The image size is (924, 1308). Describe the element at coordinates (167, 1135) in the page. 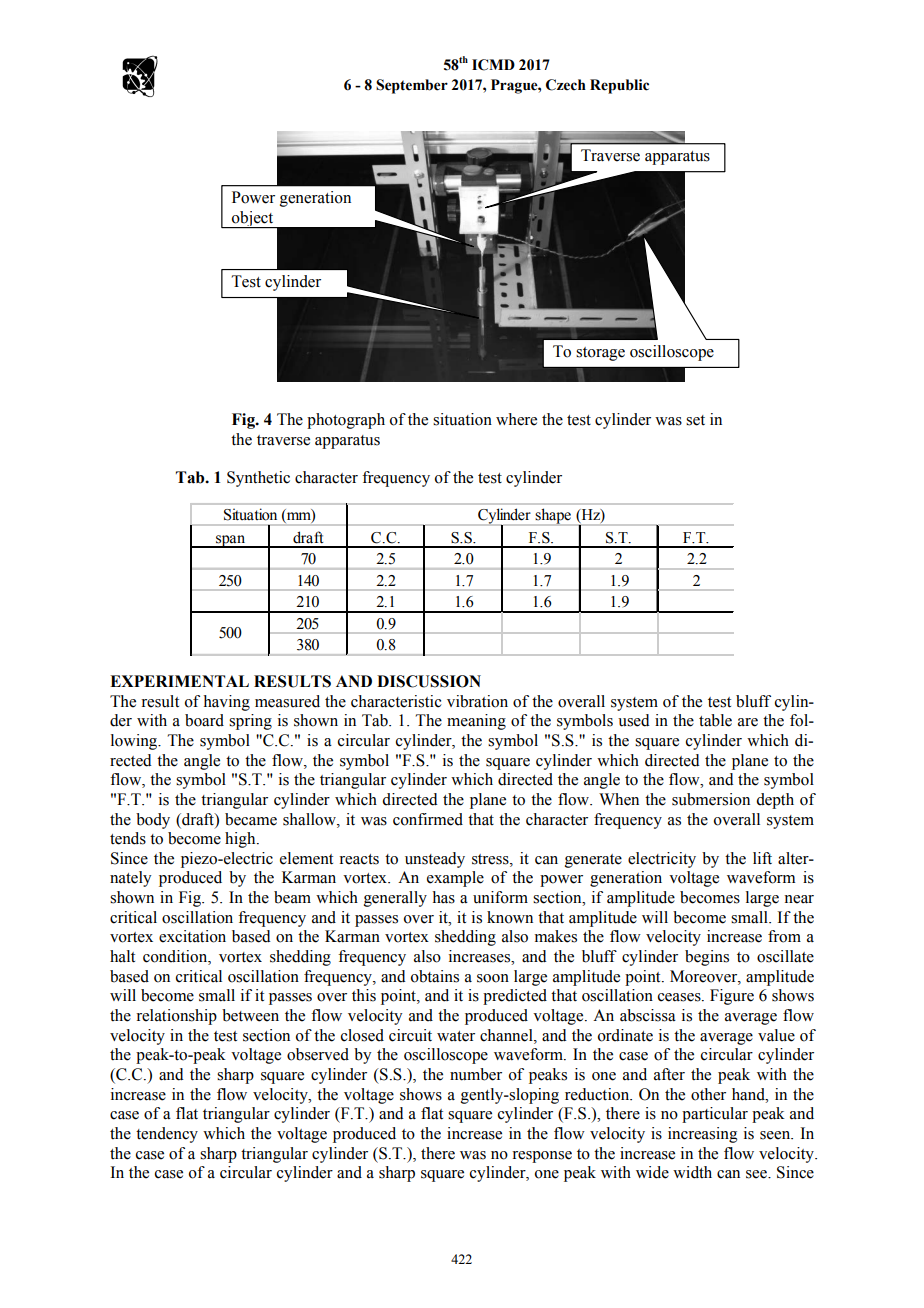

I see `tendency` at that location.
